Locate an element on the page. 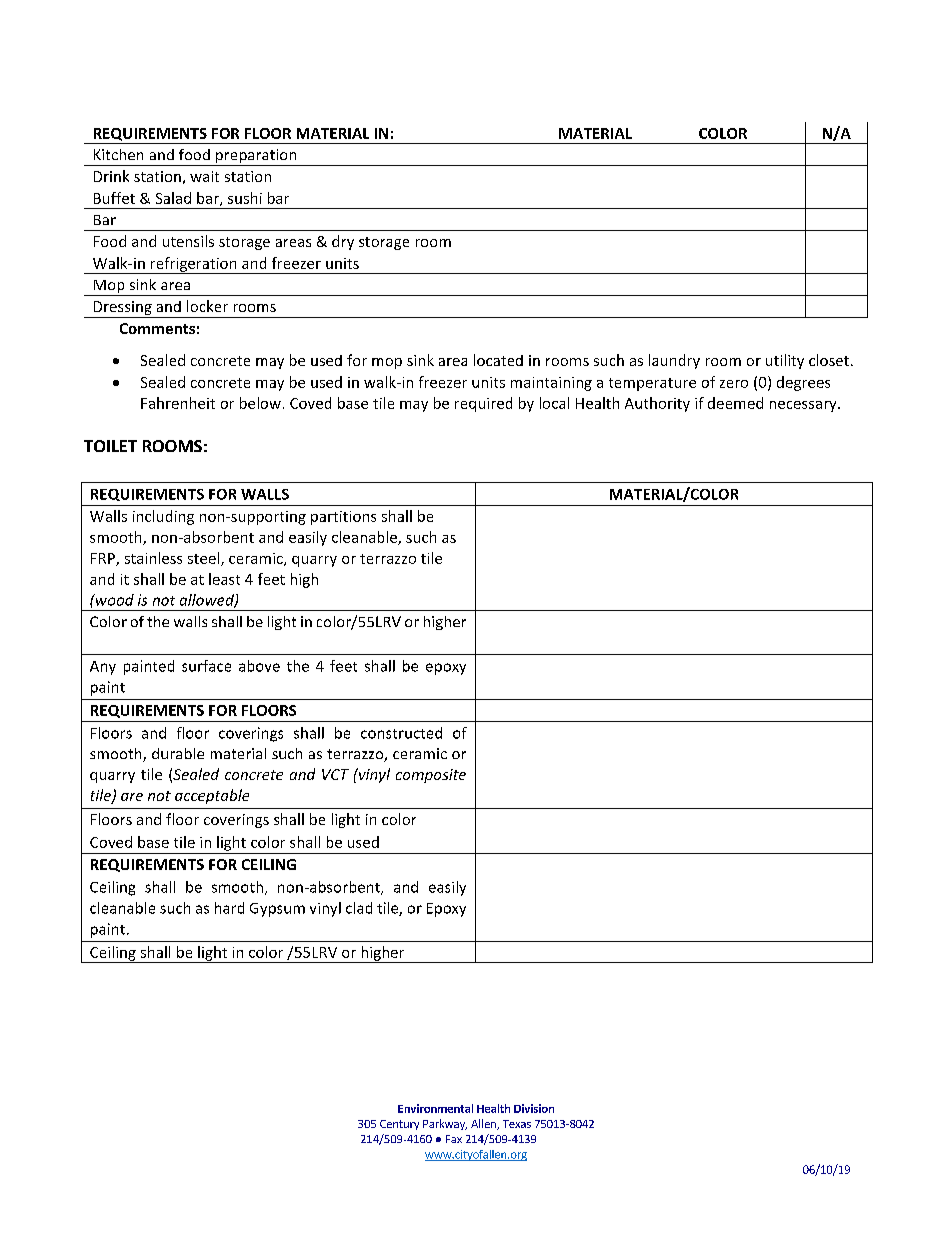 This image has width=952, height=1233. required is located at coordinates (483, 404).
